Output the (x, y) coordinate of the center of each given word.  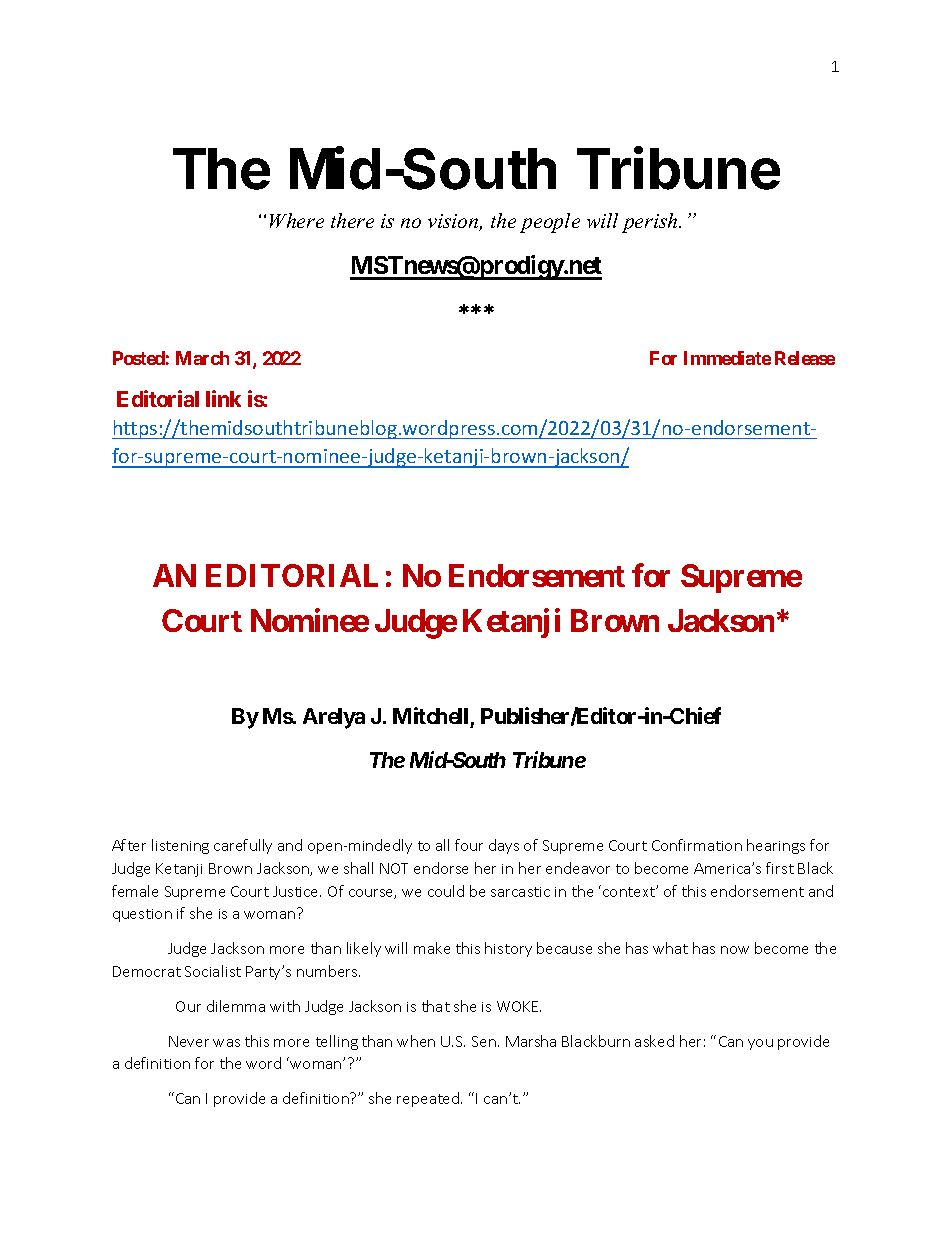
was (226, 1043)
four (469, 845)
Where (297, 220)
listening (180, 846)
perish (651, 223)
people (550, 223)
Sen (484, 1041)
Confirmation (697, 845)
